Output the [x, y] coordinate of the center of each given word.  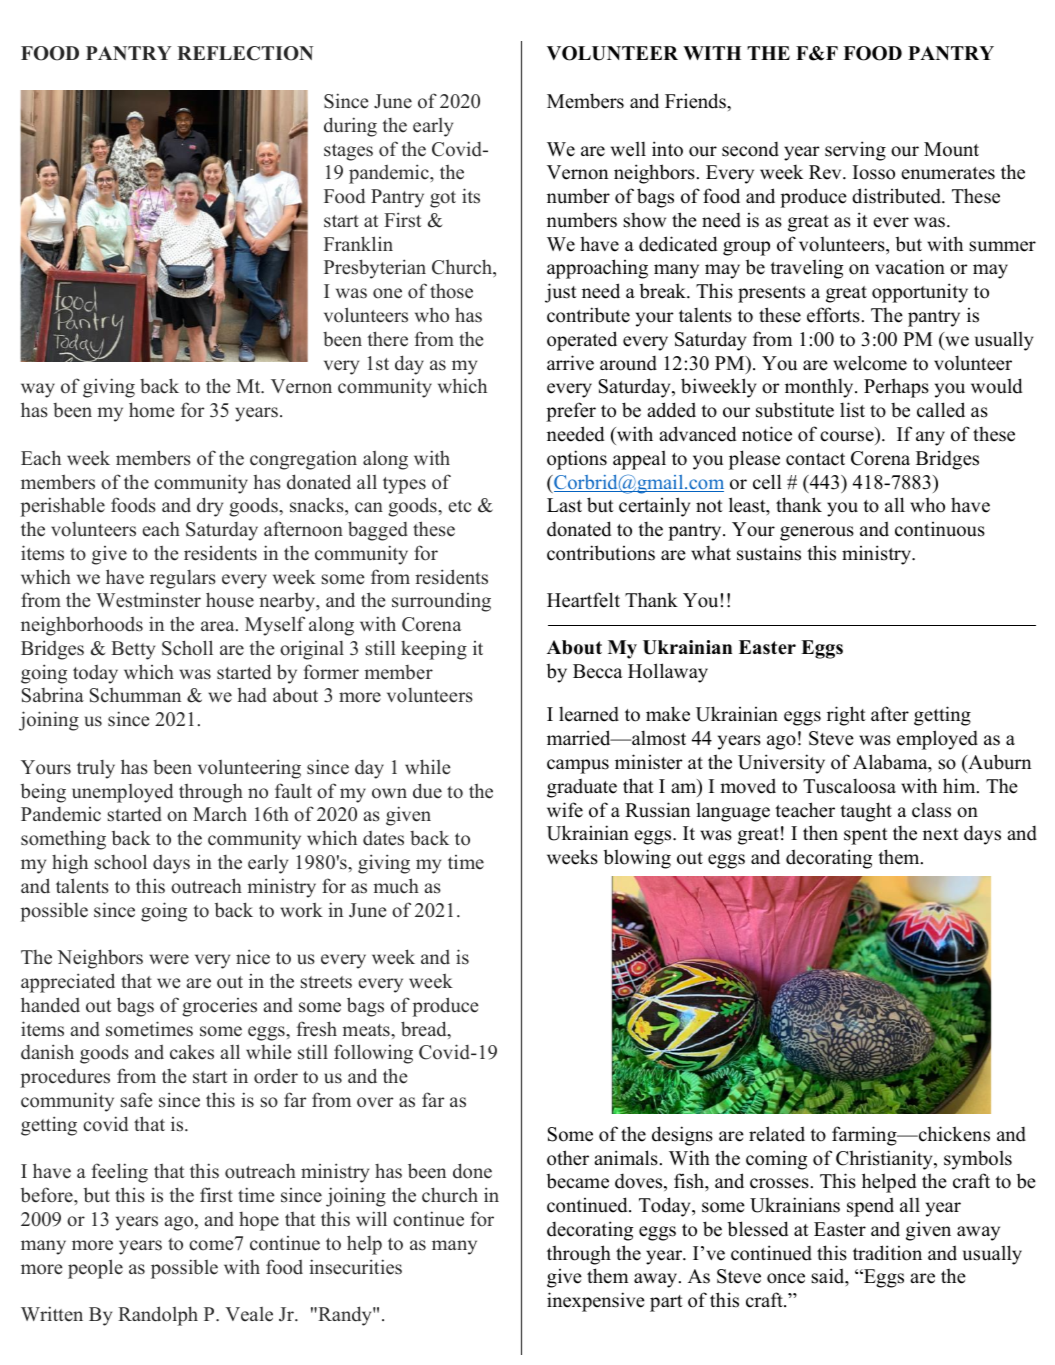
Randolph [158, 1316]
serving [855, 151]
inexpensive [596, 1302]
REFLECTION [245, 53]
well [628, 149]
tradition [887, 1253]
